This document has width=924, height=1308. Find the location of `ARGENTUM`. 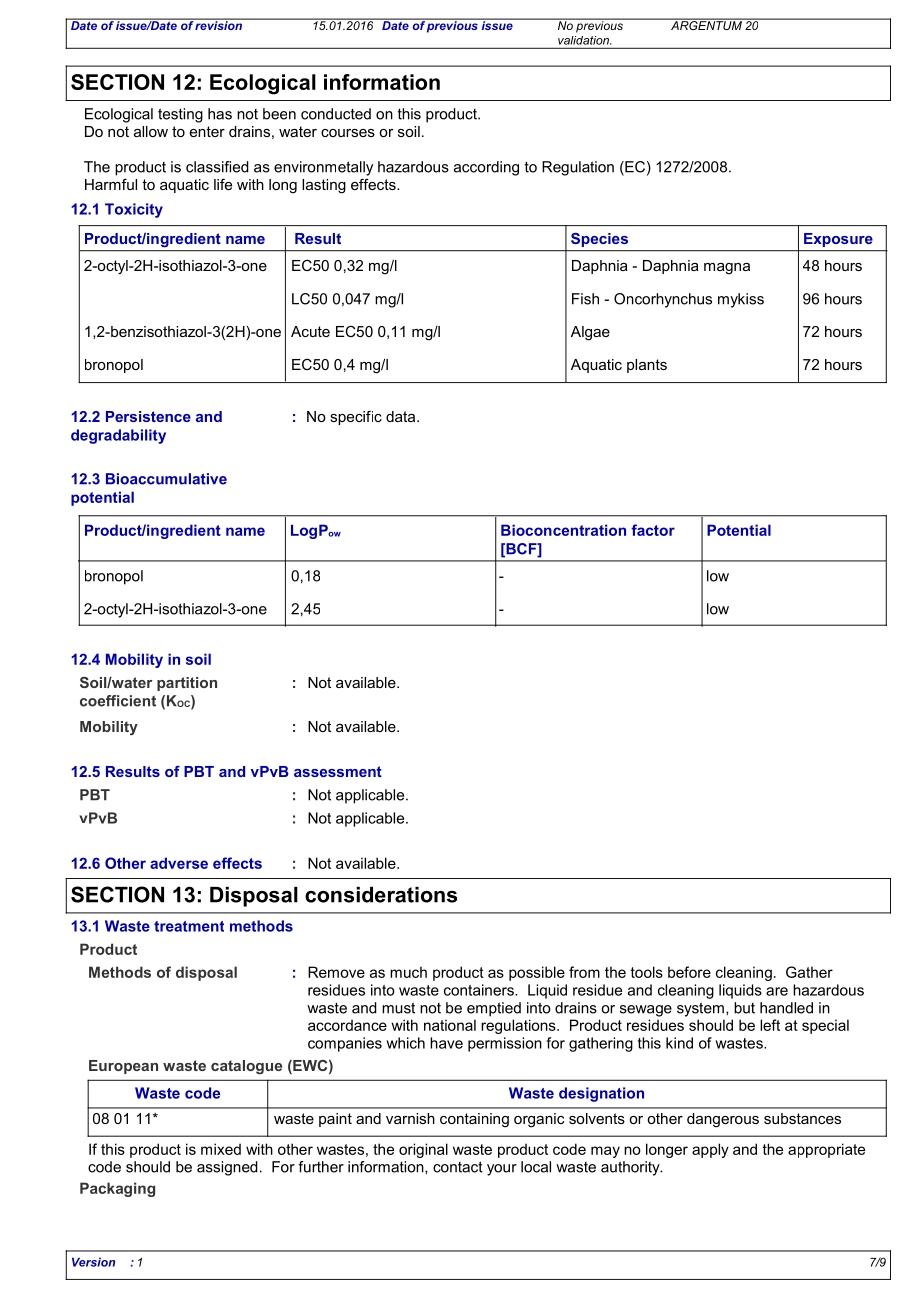

ARGENTUM is located at coordinates (706, 24).
